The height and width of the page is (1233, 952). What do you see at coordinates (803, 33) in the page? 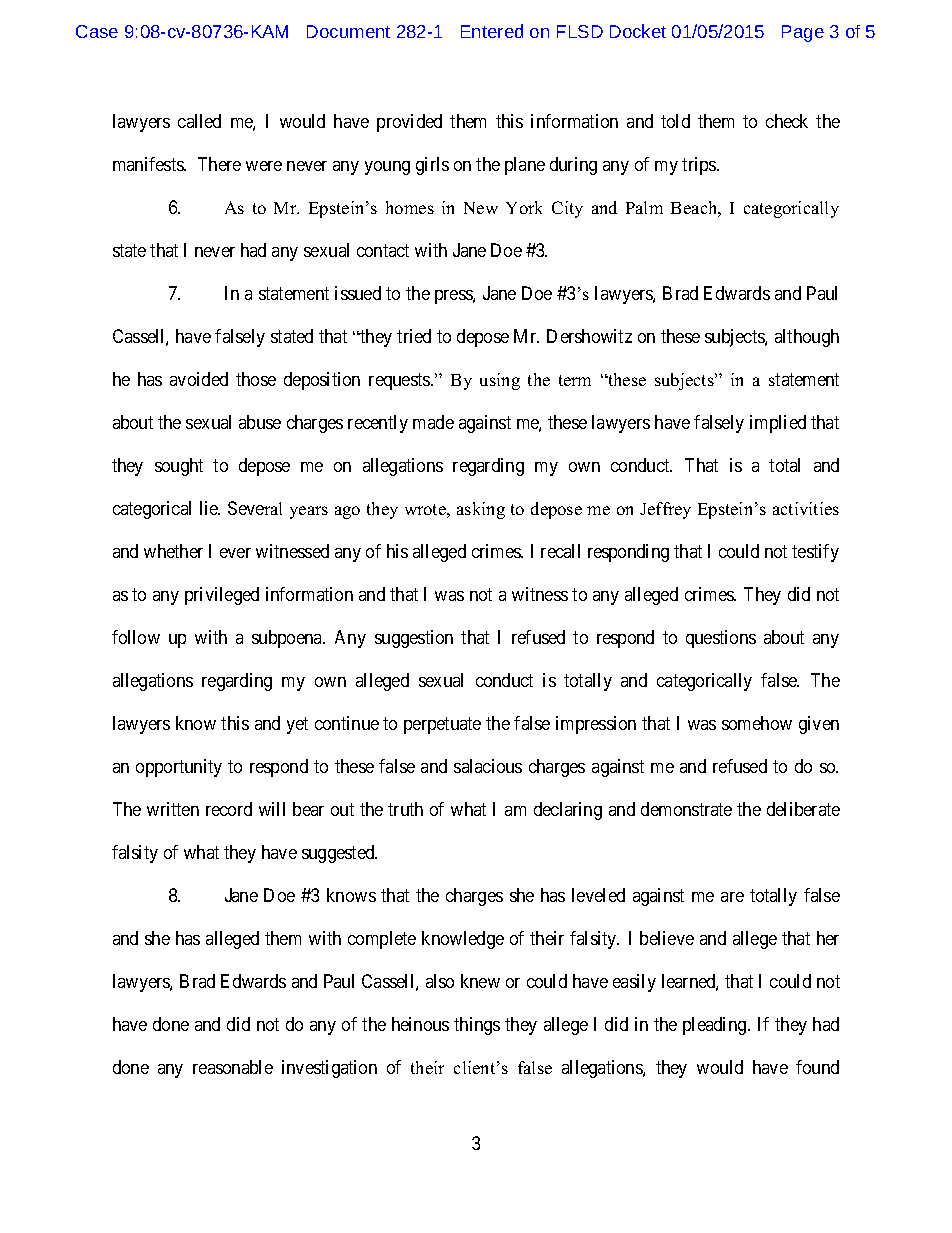
I see `Page` at bounding box center [803, 33].
